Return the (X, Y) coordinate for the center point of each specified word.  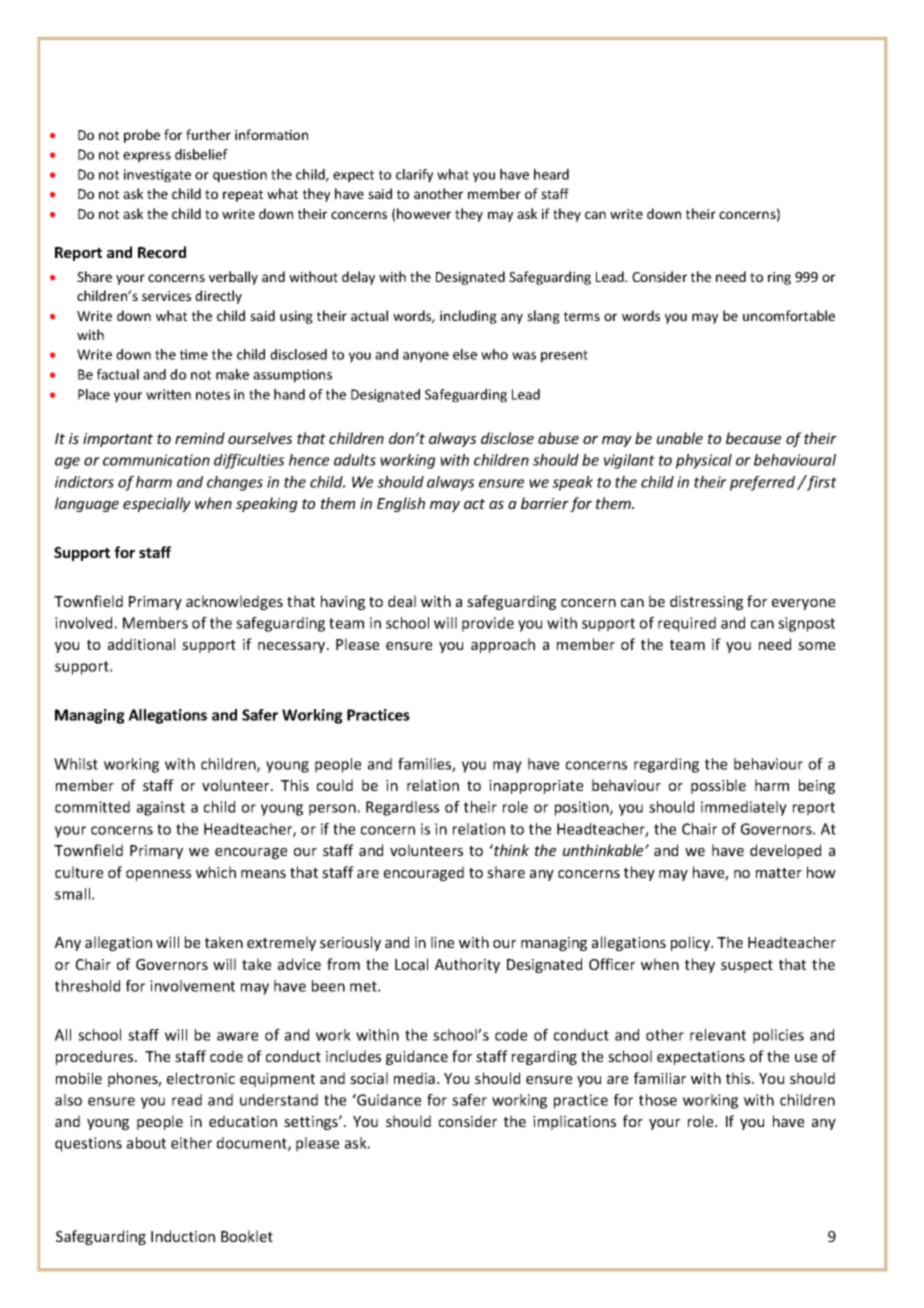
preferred (764, 483)
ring (779, 278)
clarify (414, 176)
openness (158, 875)
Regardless (402, 808)
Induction (183, 1236)
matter (779, 873)
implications (574, 1122)
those (658, 1100)
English (401, 504)
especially (157, 504)
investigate (157, 176)
